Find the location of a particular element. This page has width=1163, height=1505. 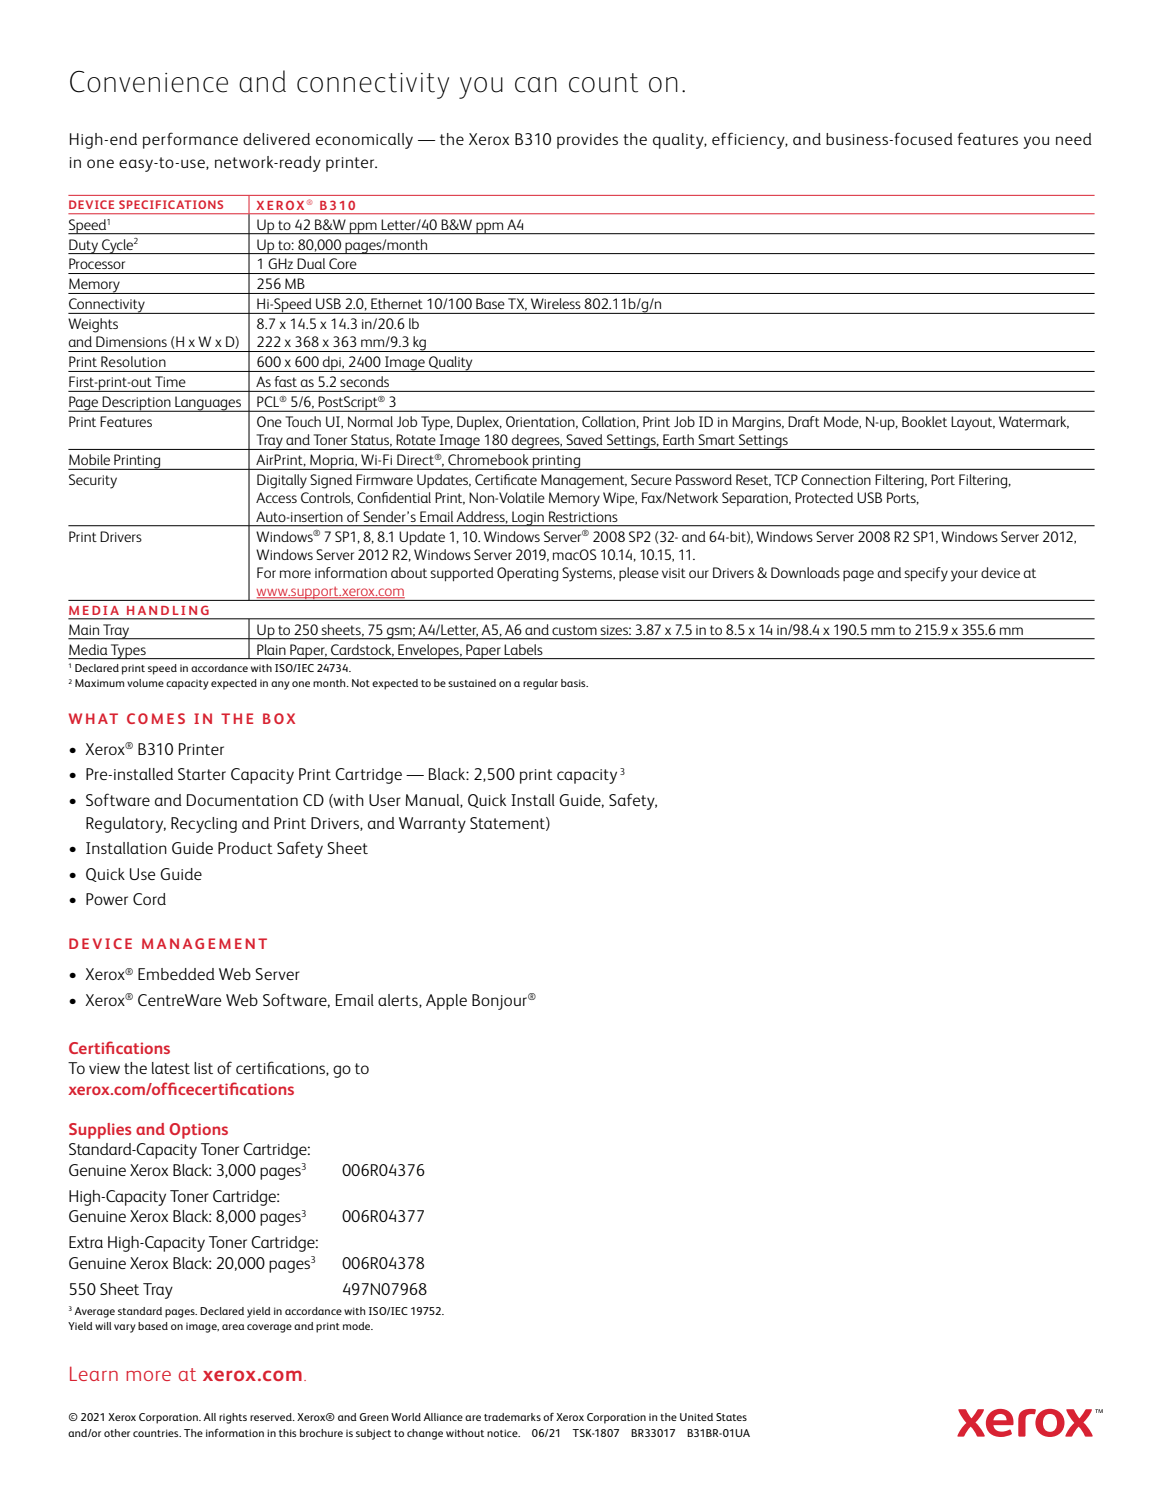

performance is located at coordinates (190, 140).
